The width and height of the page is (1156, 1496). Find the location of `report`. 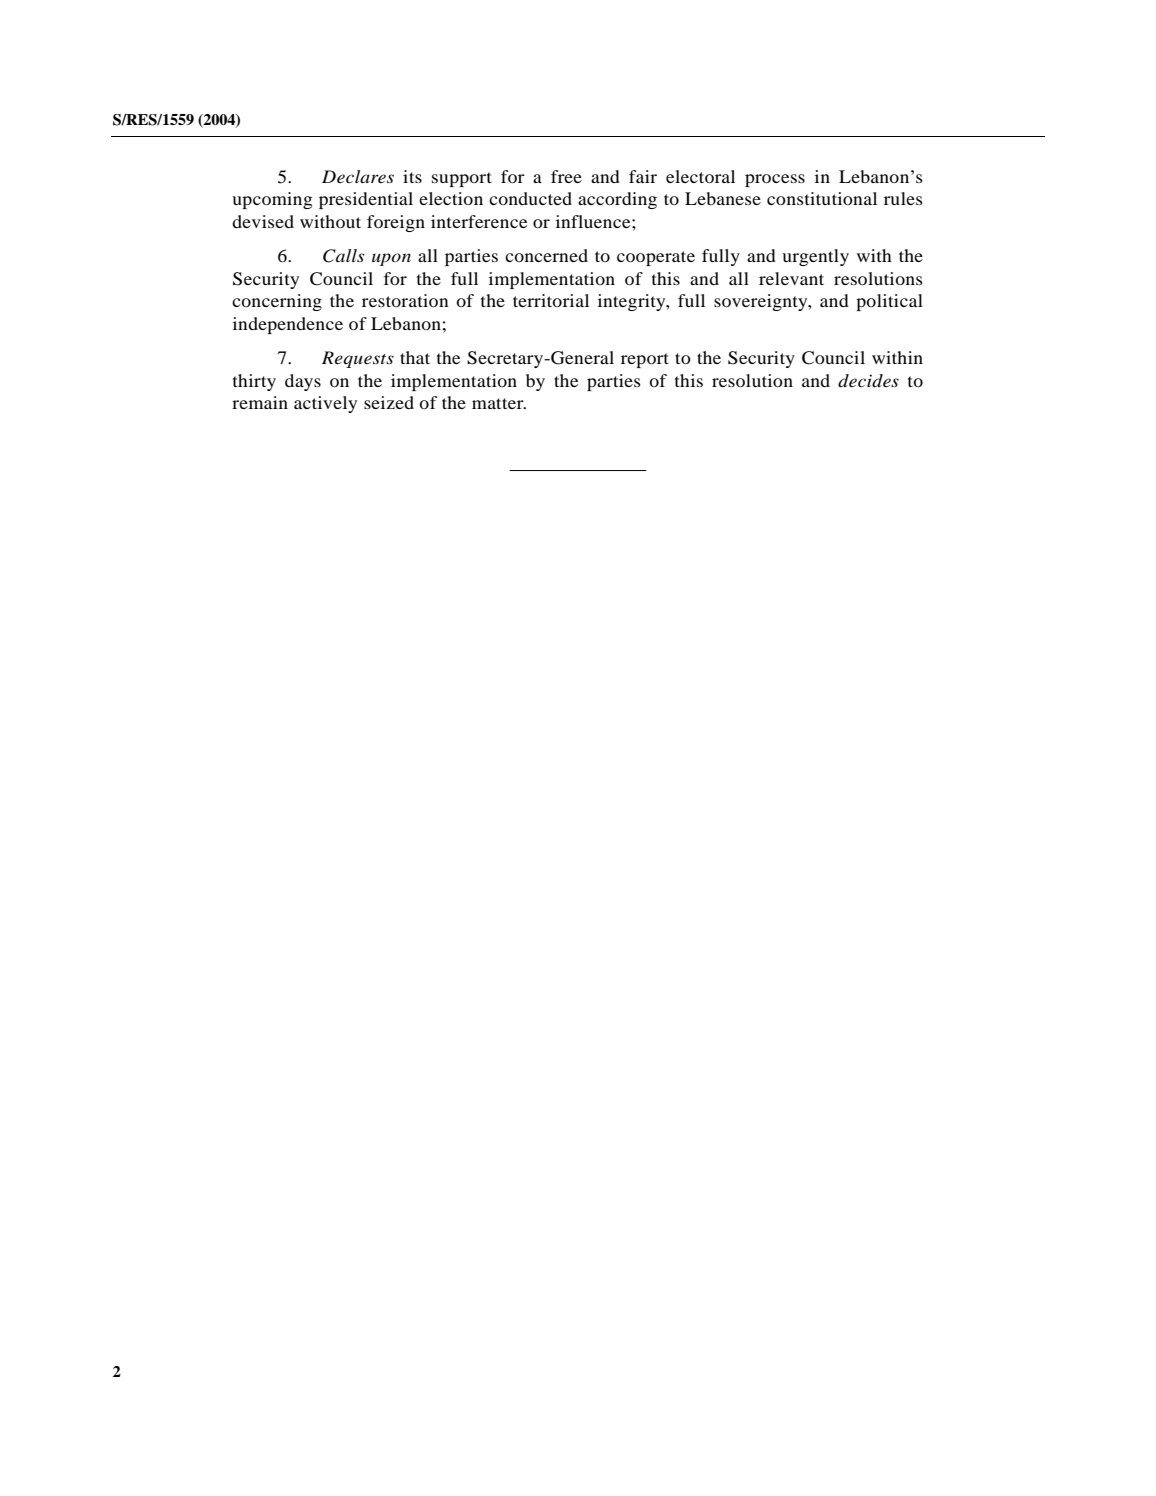

report is located at coordinates (645, 360).
